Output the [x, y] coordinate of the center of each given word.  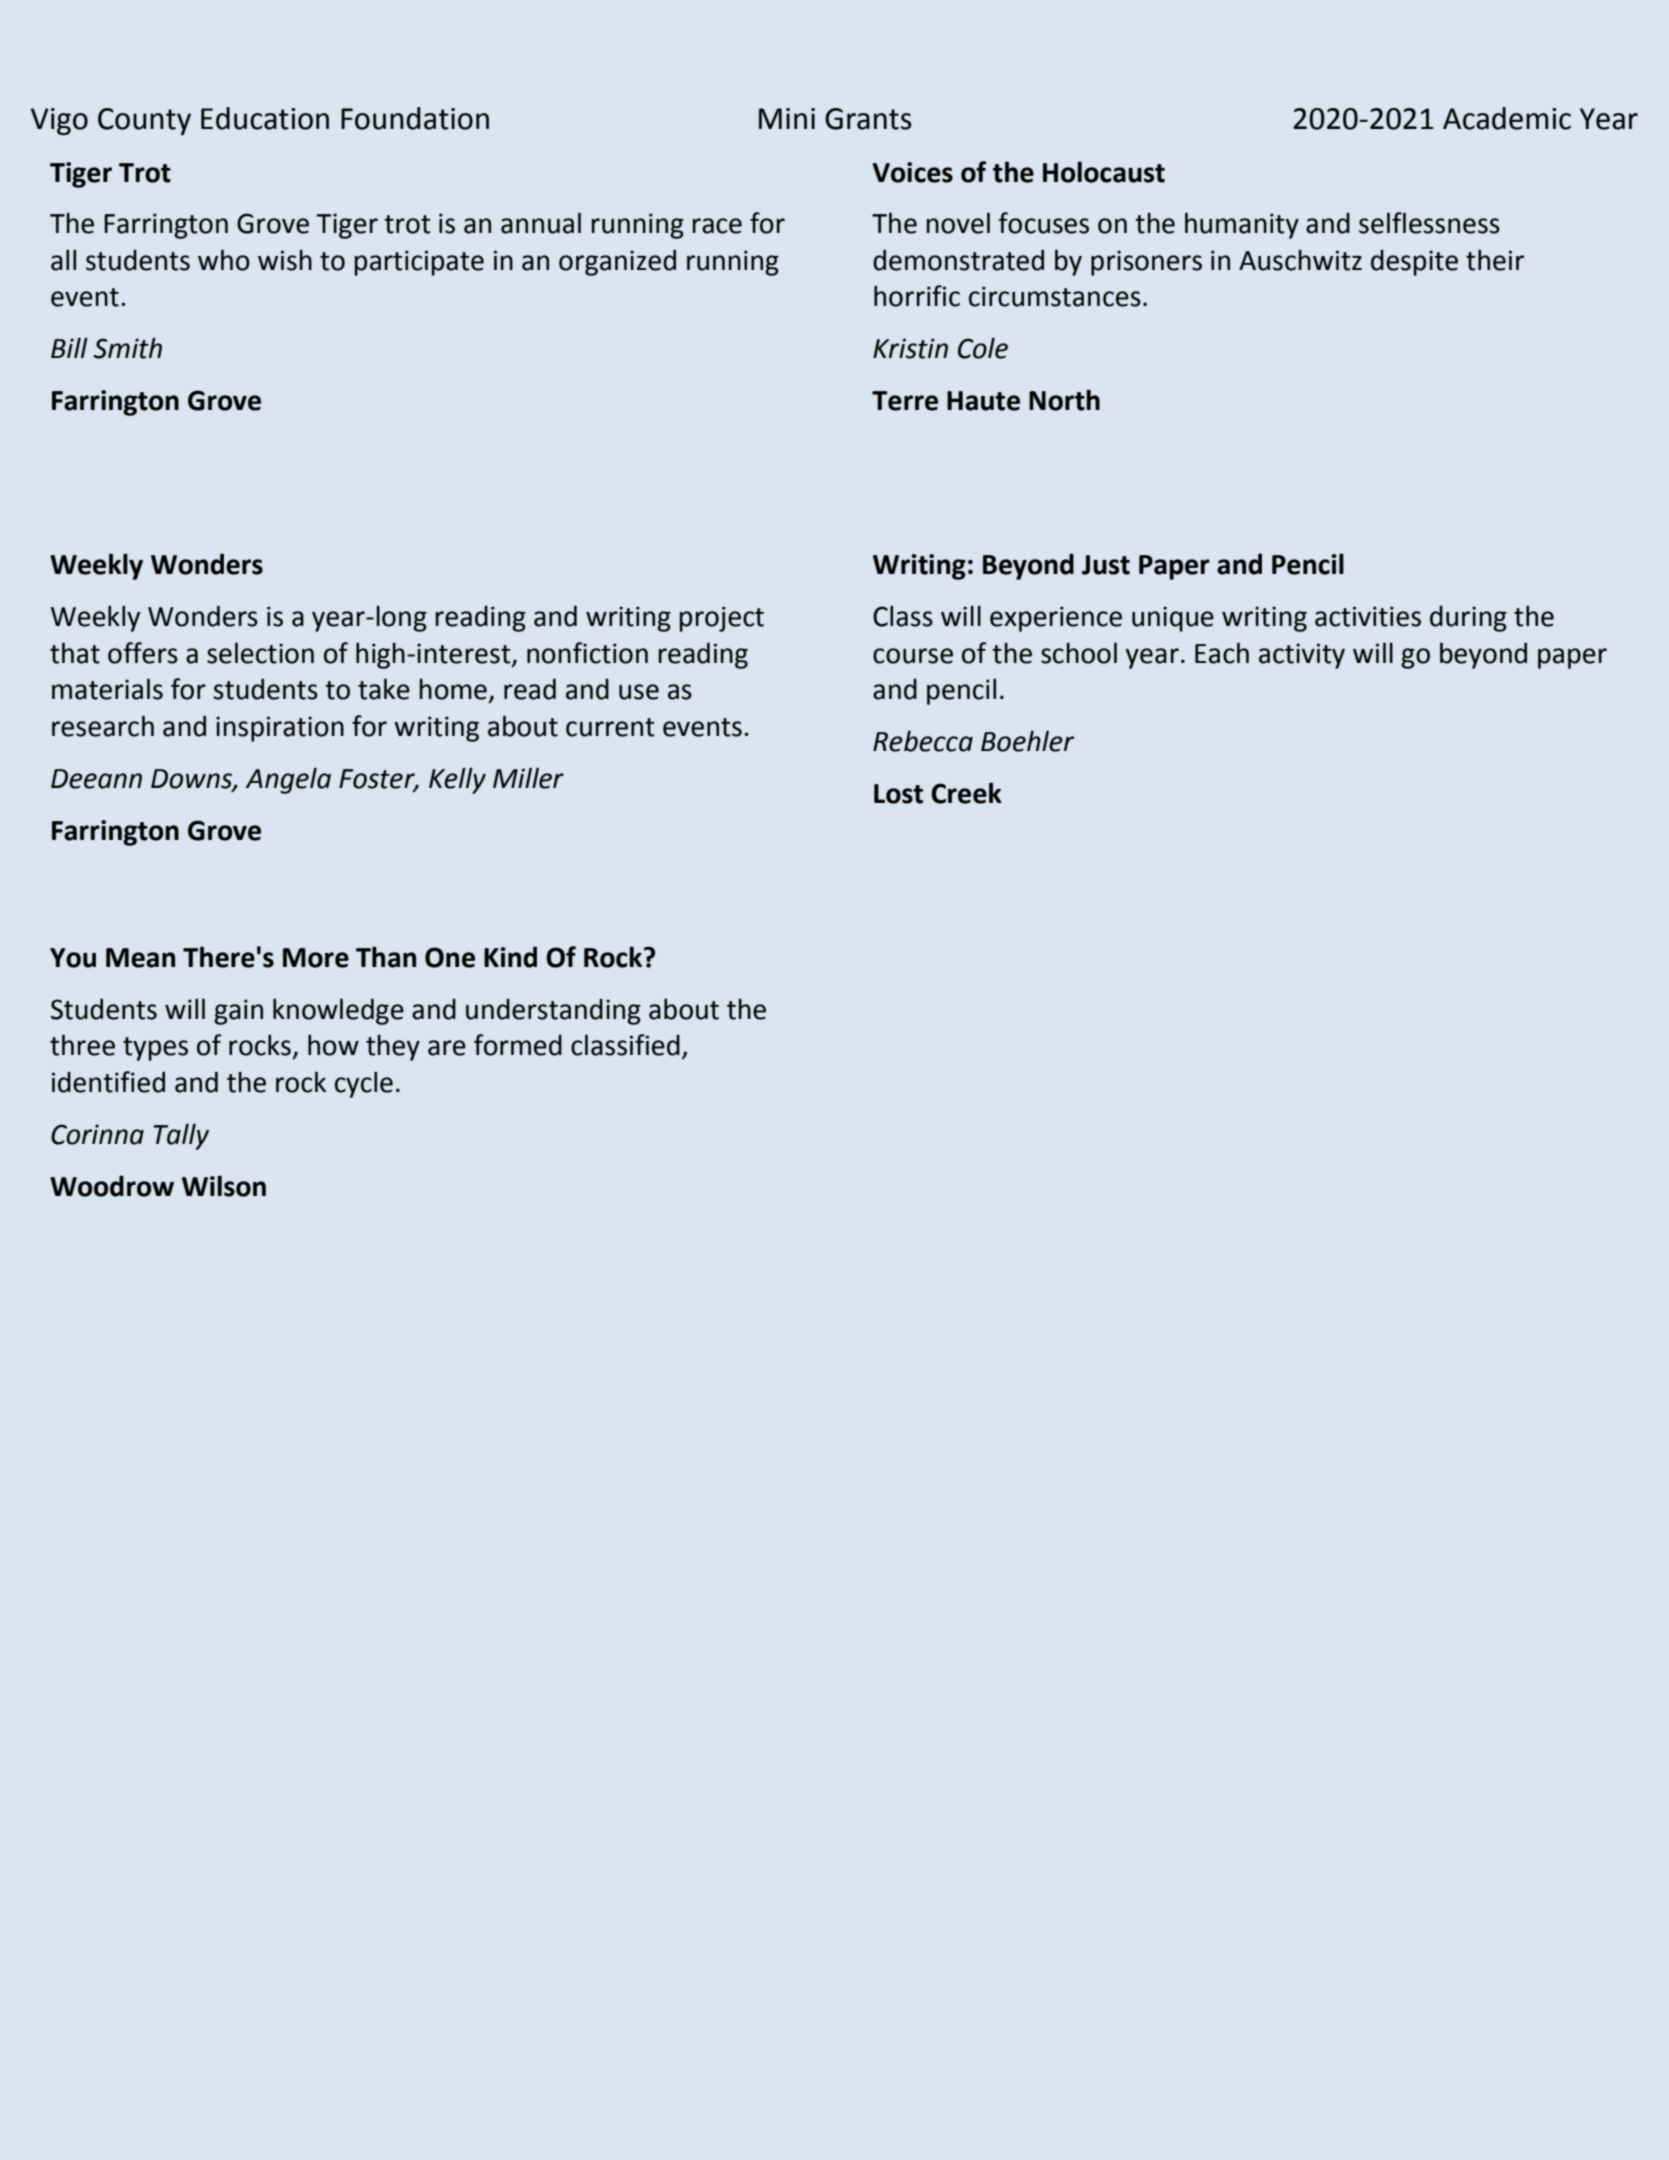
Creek [966, 793]
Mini [787, 118]
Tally [181, 1136]
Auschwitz [1300, 260]
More [316, 958]
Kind [510, 957]
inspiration [280, 729]
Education [265, 118]
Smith [127, 348]
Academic [1507, 118]
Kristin [910, 348]
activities [1368, 616]
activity [1302, 656]
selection [260, 653]
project [722, 619]
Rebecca [923, 741]
